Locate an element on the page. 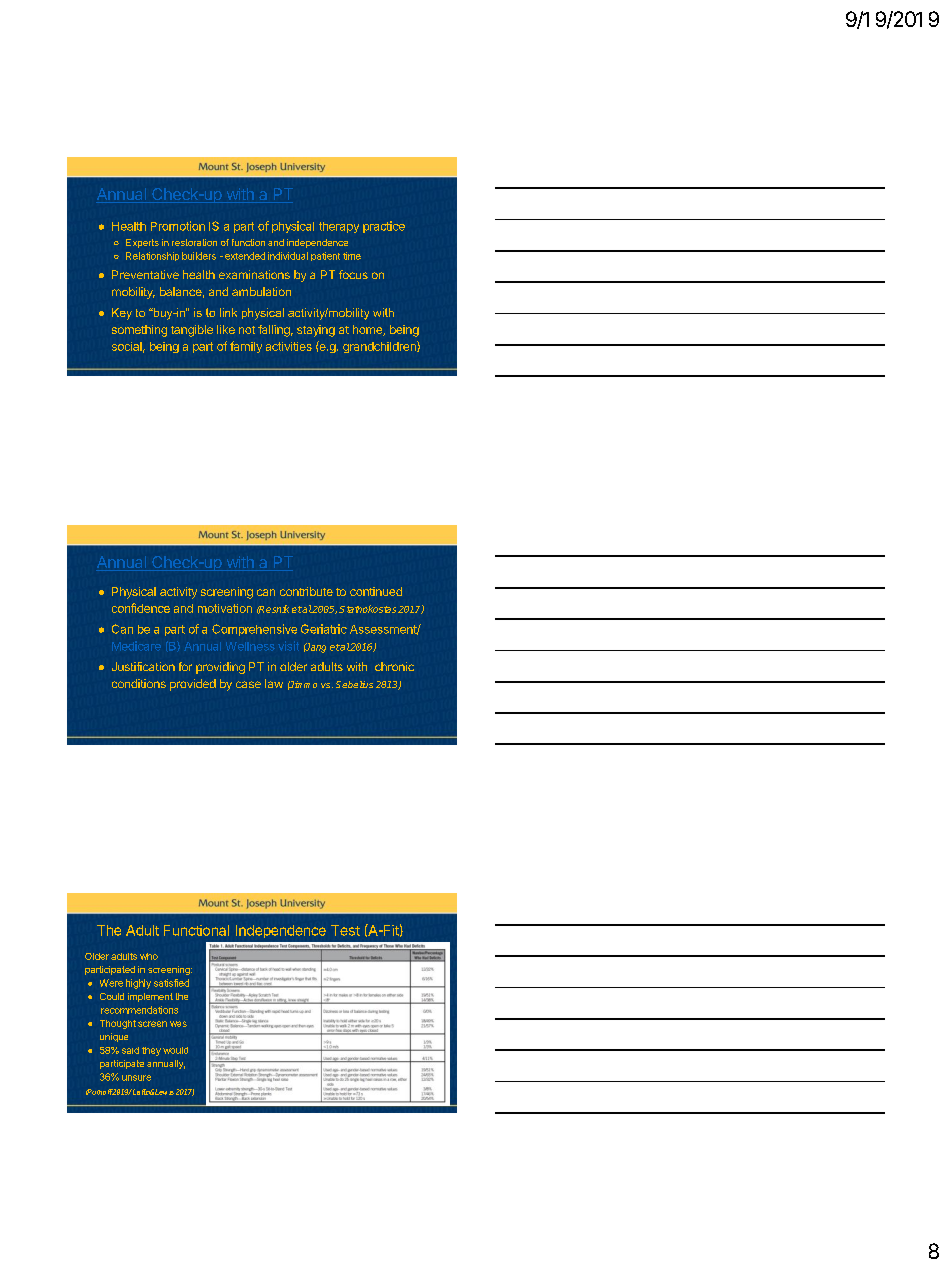  was is located at coordinates (178, 1024).
